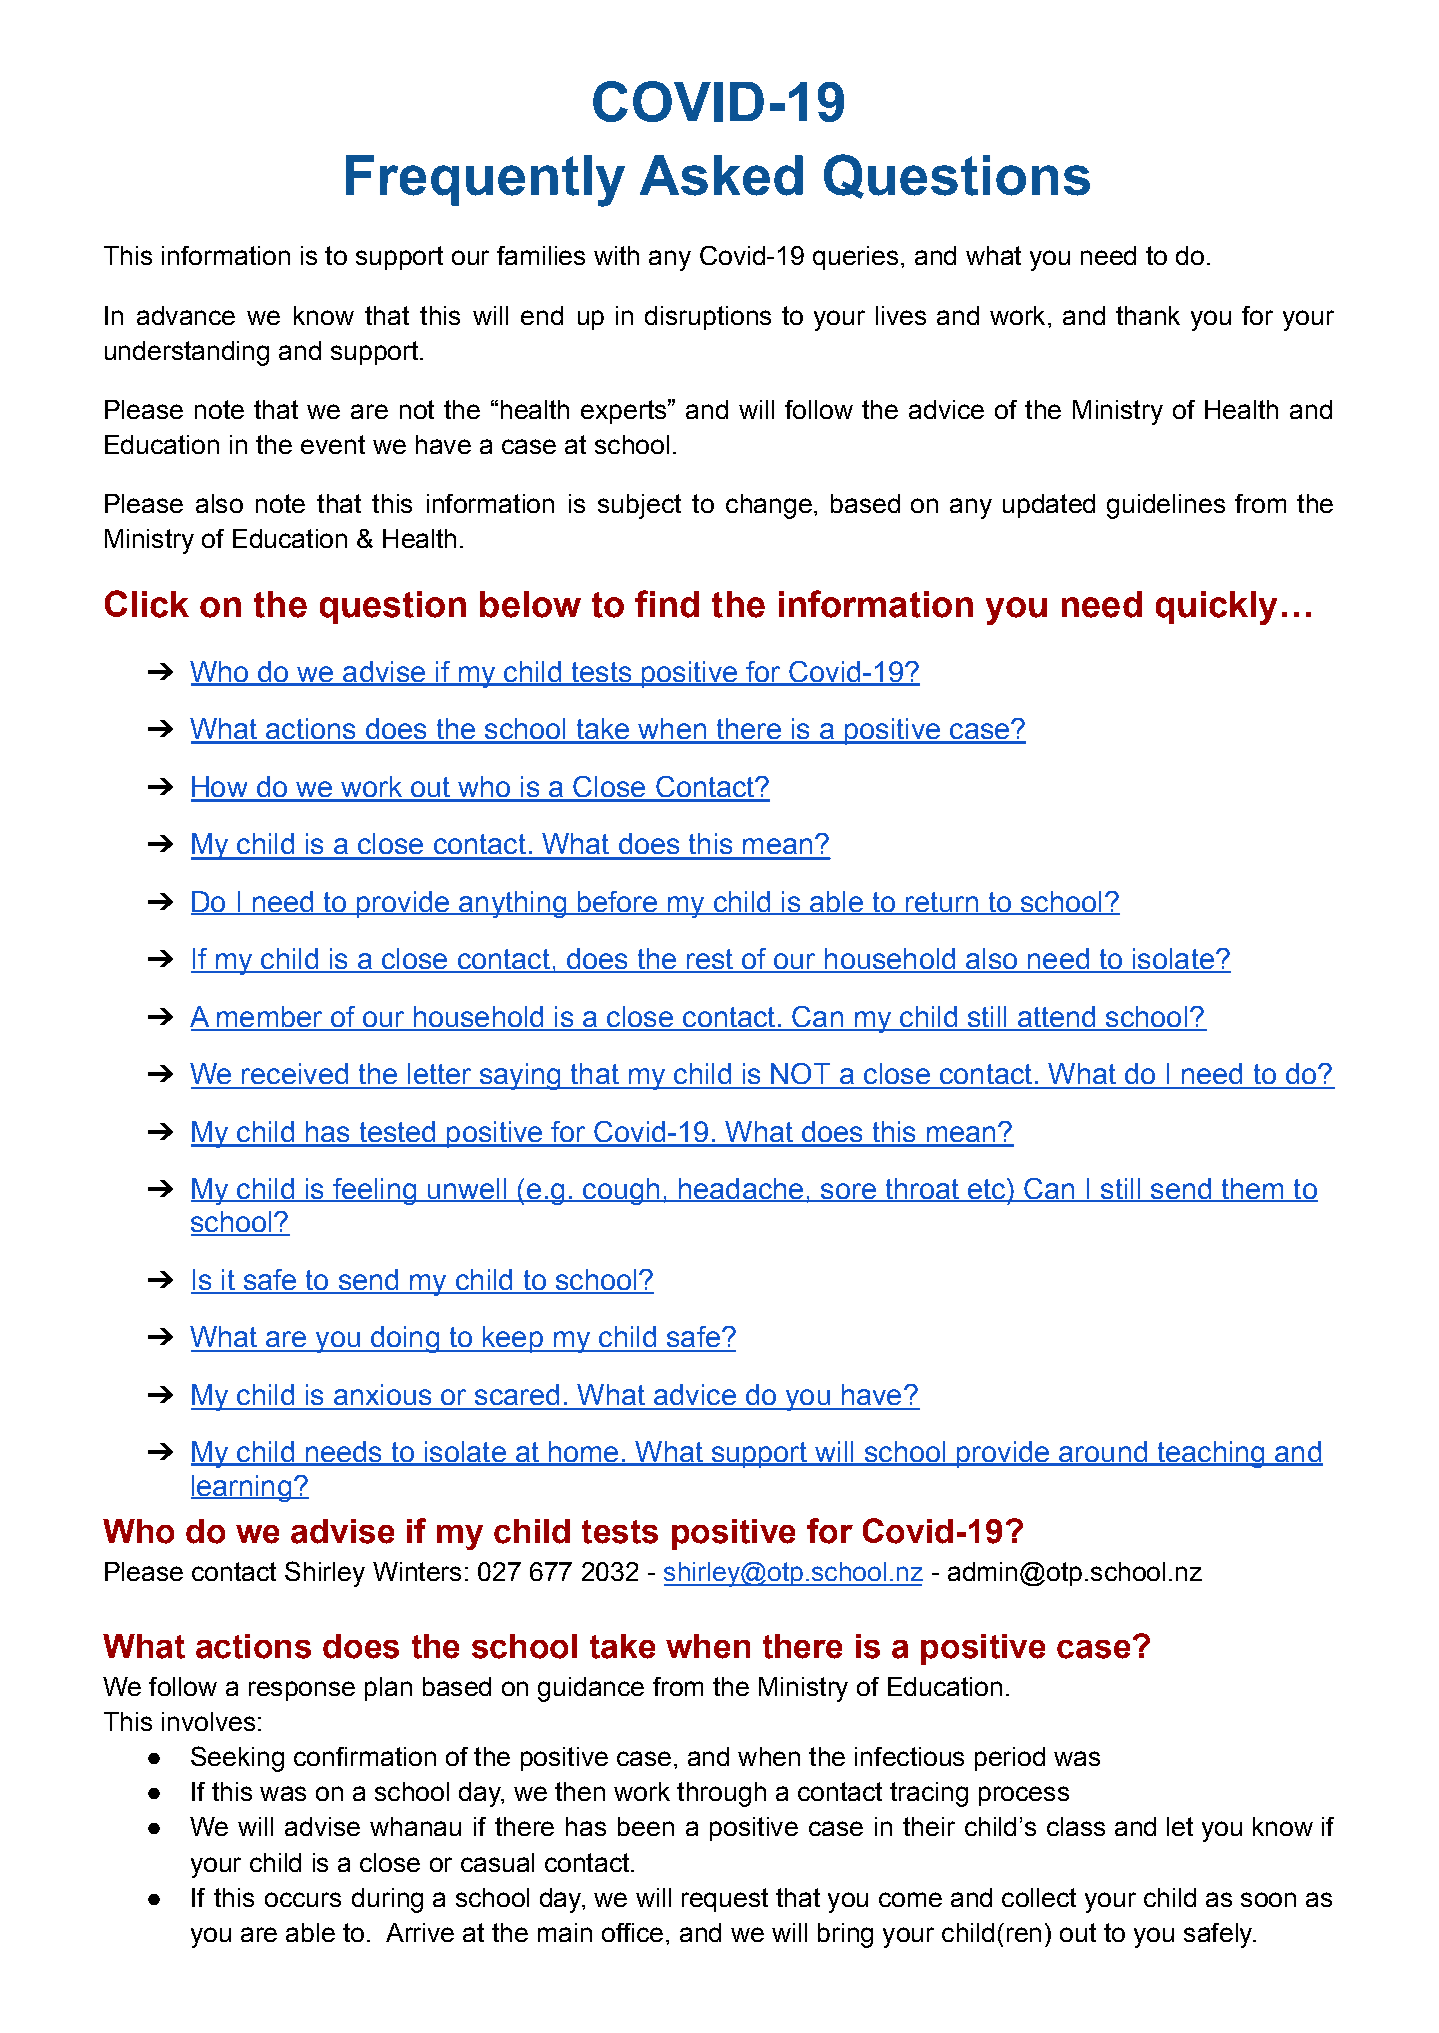 The width and height of the screenshot is (1439, 2033). What do you see at coordinates (1216, 608) in the screenshot?
I see `quickly` at bounding box center [1216, 608].
